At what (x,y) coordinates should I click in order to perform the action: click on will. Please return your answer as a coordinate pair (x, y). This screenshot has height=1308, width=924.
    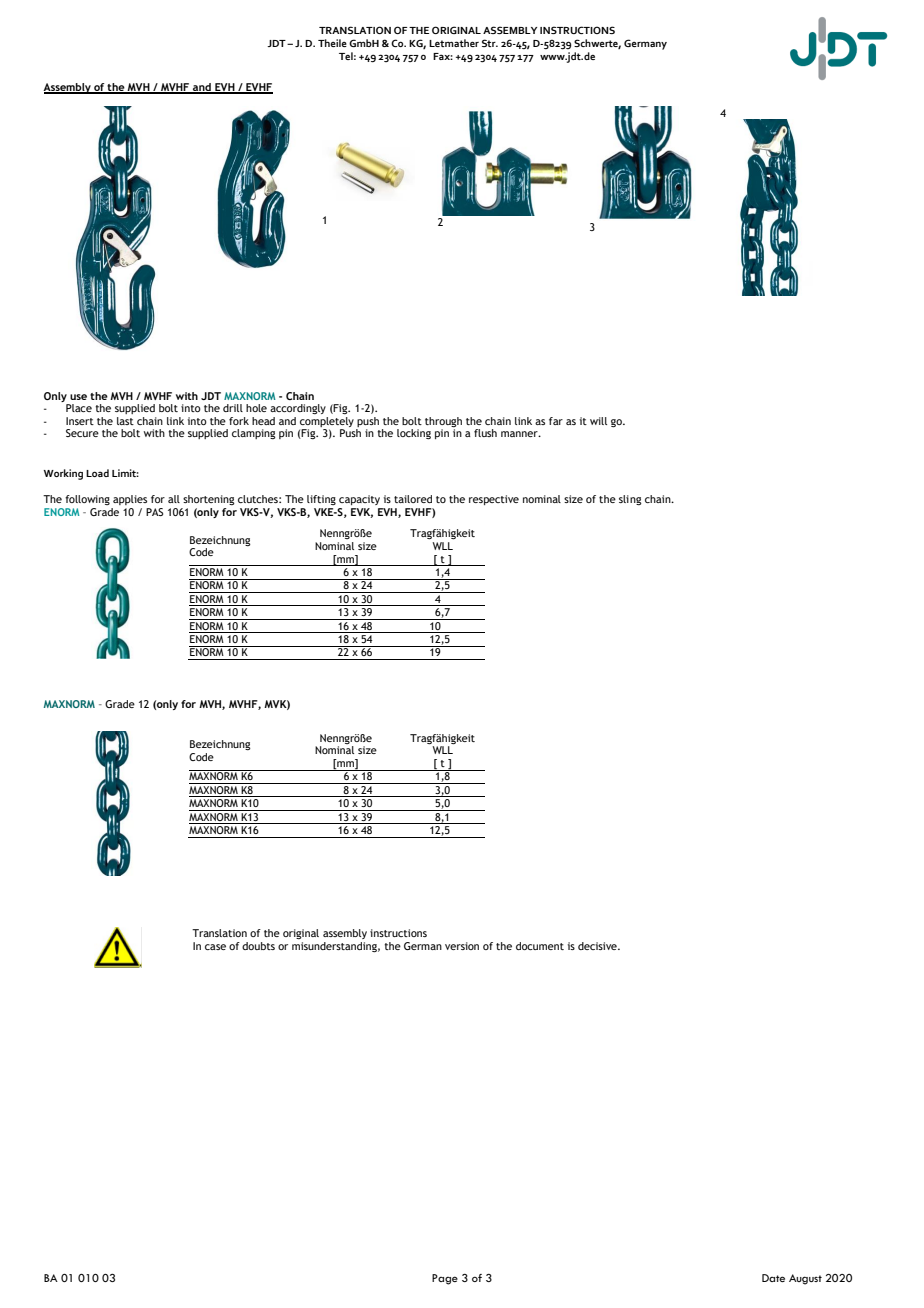
    Looking at the image, I should click on (598, 421).
